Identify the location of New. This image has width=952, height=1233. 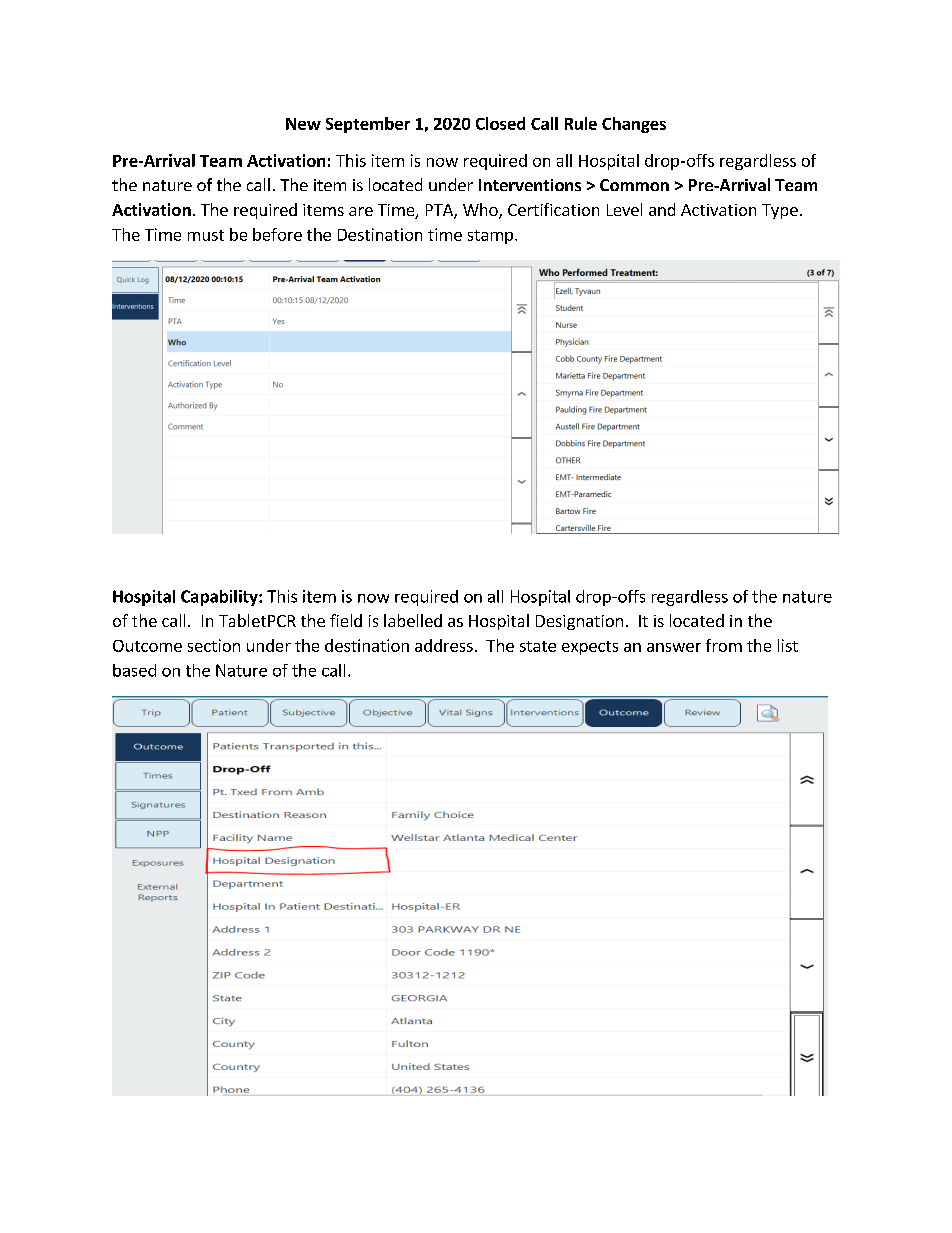
(303, 124).
